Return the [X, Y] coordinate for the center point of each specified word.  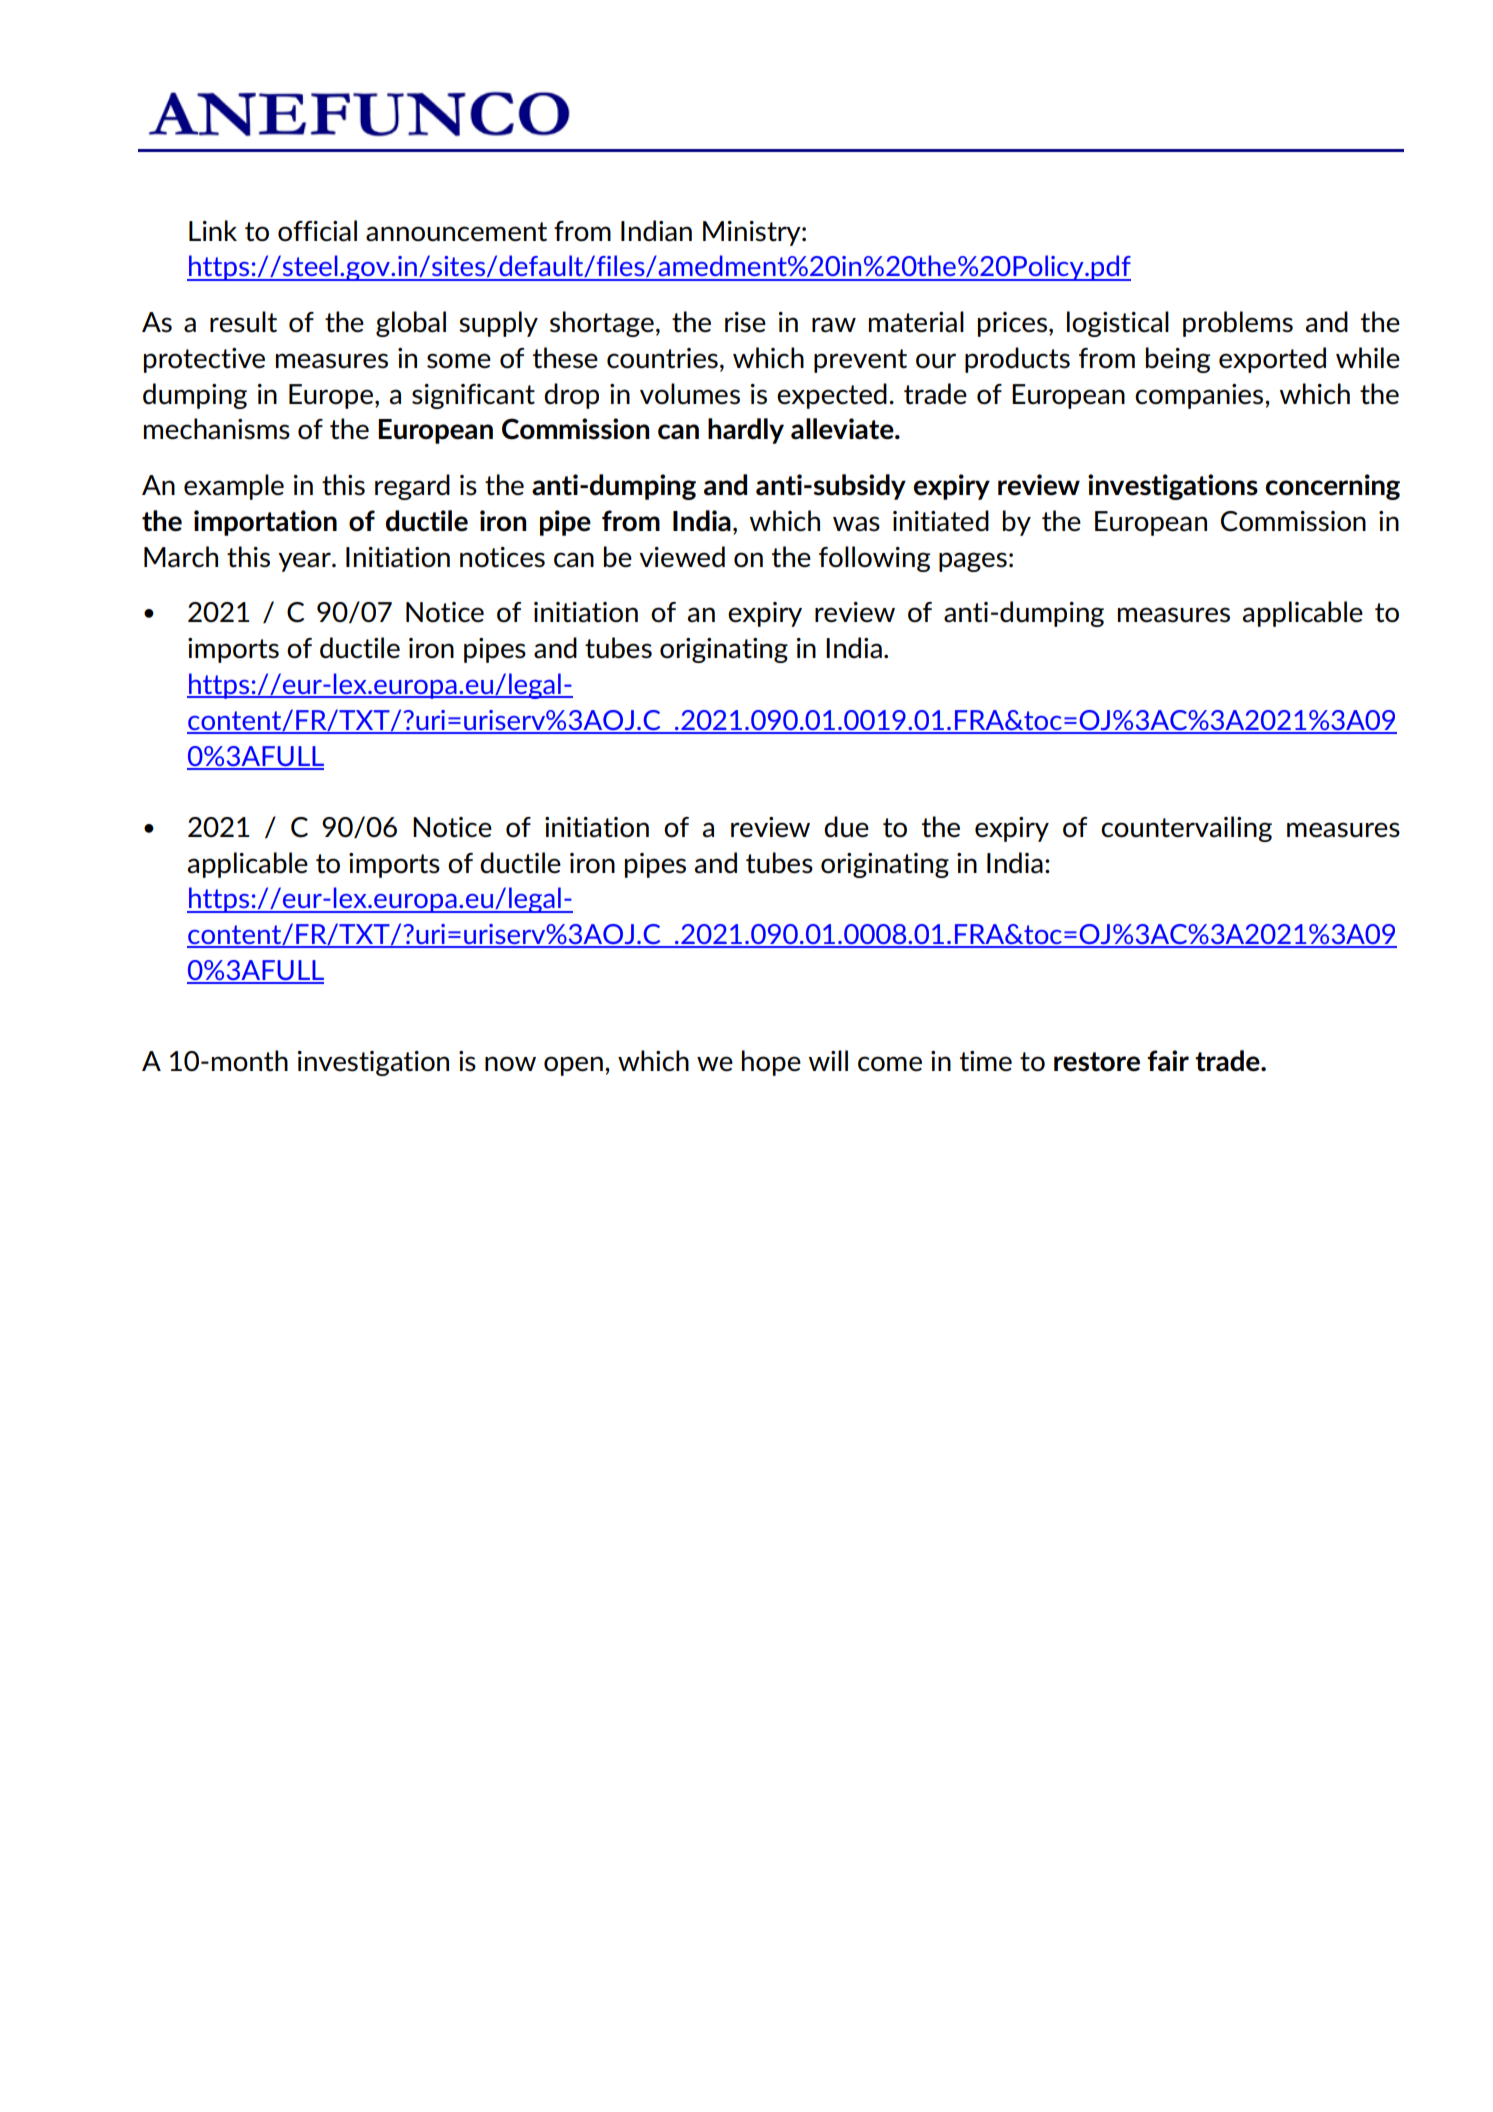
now [510, 1064]
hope [771, 1063]
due [846, 827]
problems [1238, 324]
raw [834, 325]
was [856, 524]
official [317, 231]
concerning [1333, 487]
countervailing [1186, 829]
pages [973, 562]
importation [265, 523]
